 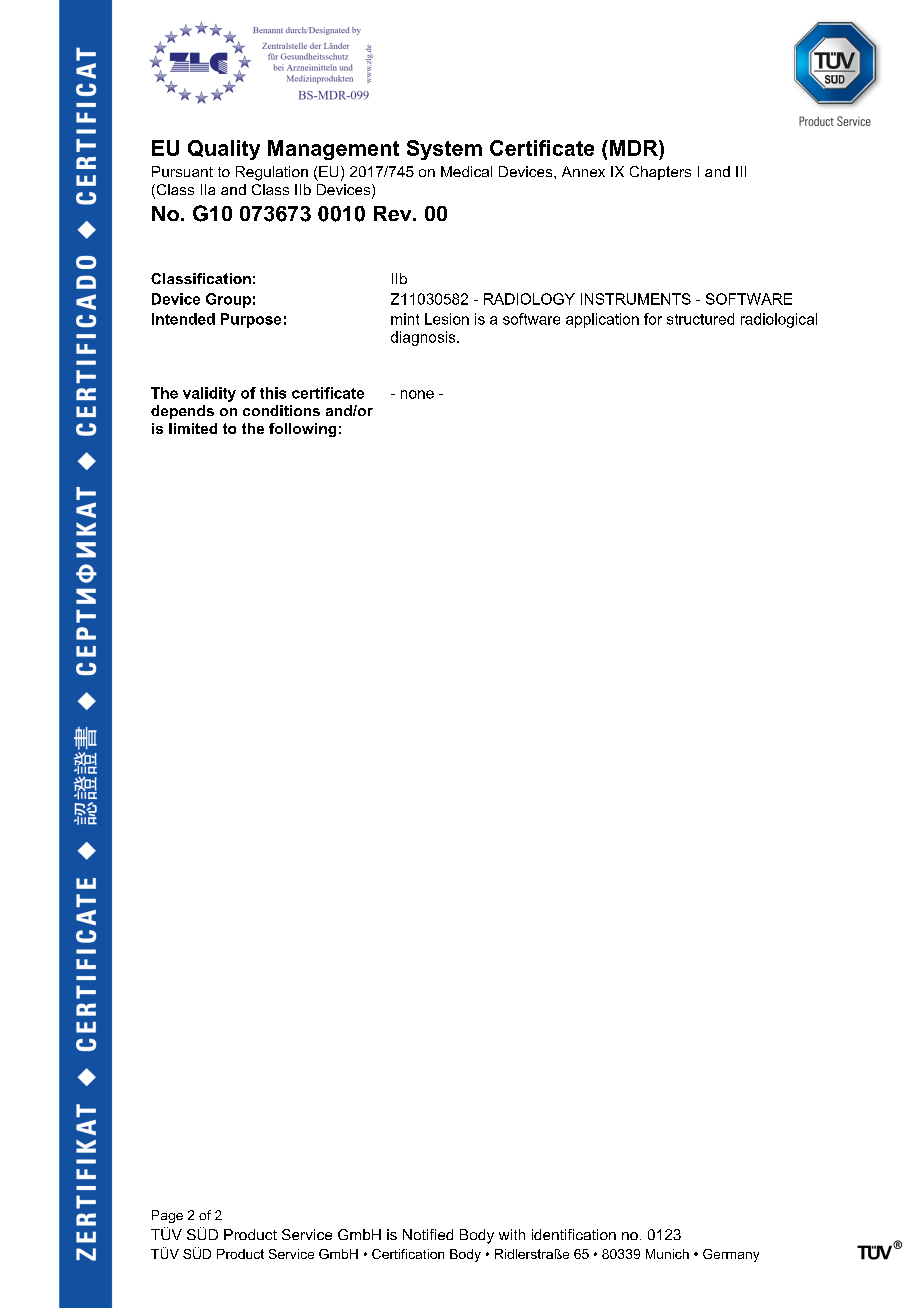 What do you see at coordinates (272, 173) in the page?
I see `Regulation` at bounding box center [272, 173].
